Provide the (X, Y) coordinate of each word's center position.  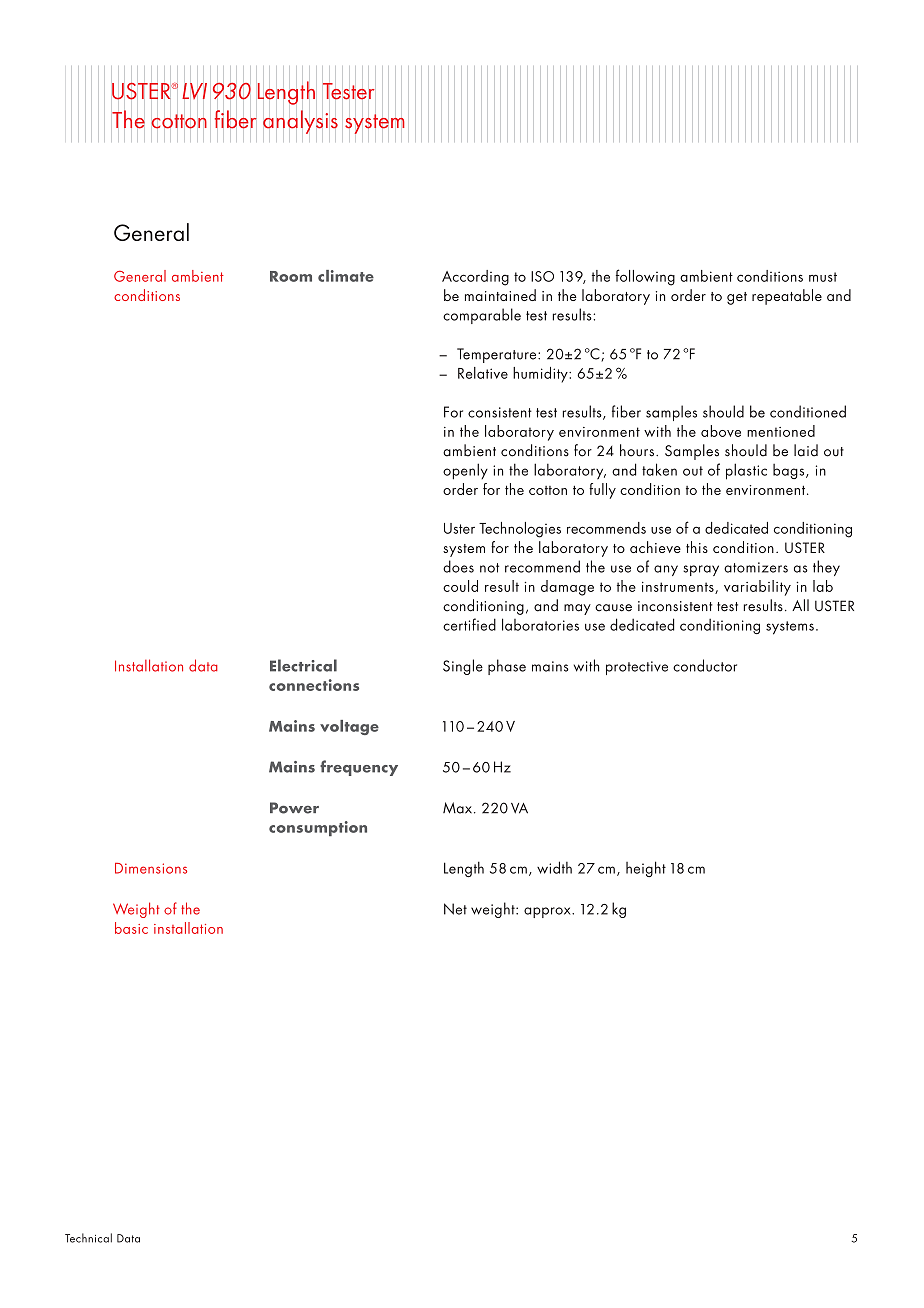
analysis (300, 122)
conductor (705, 665)
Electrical (303, 665)
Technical (88, 1238)
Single (463, 667)
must (823, 277)
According (475, 278)
